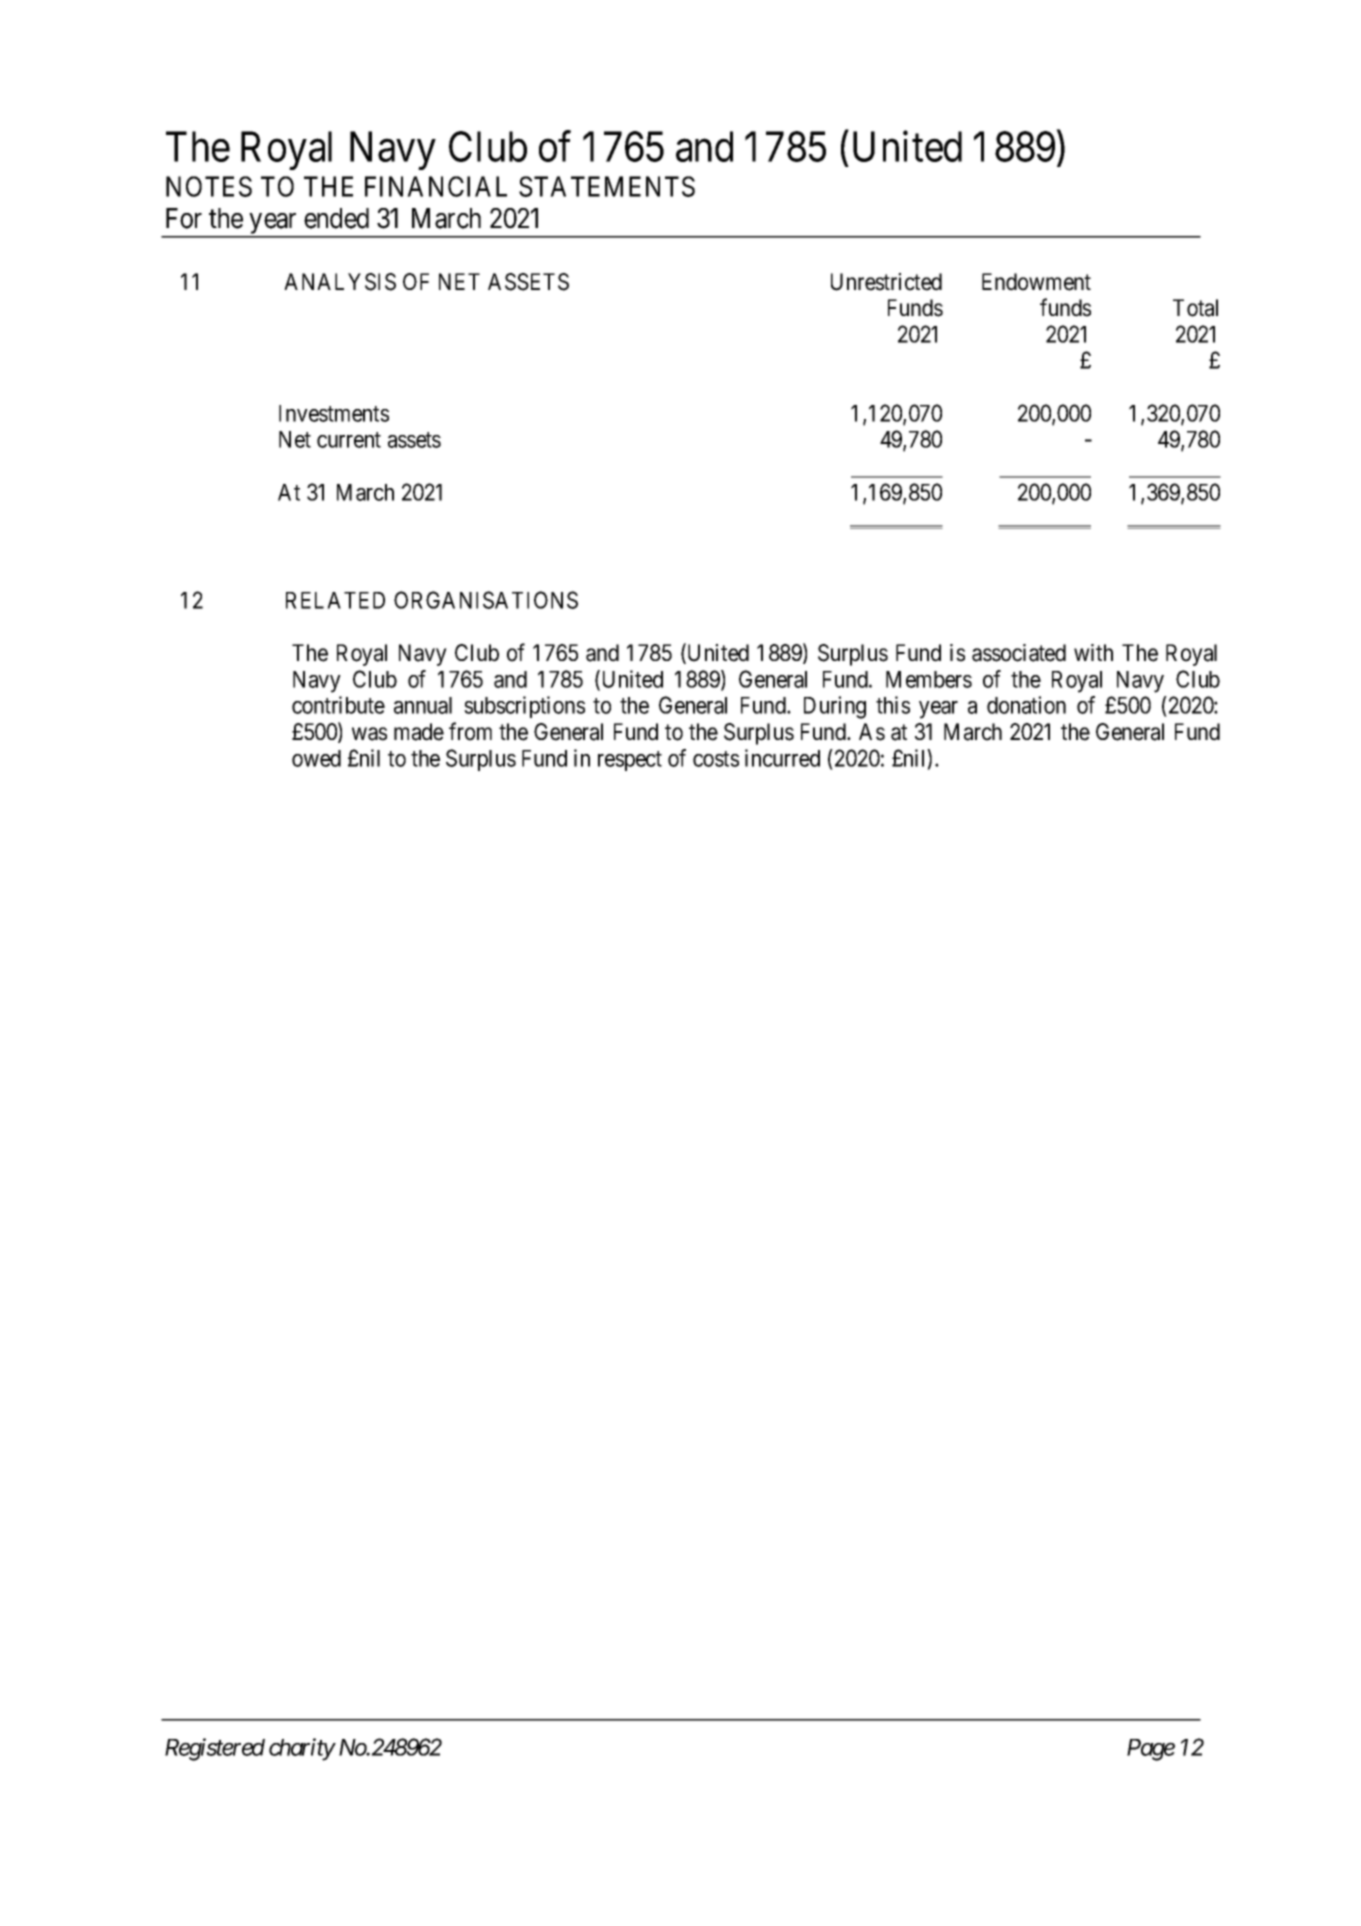 This document has height=1926, width=1361. I want to click on Endowment, so click(1036, 282).
